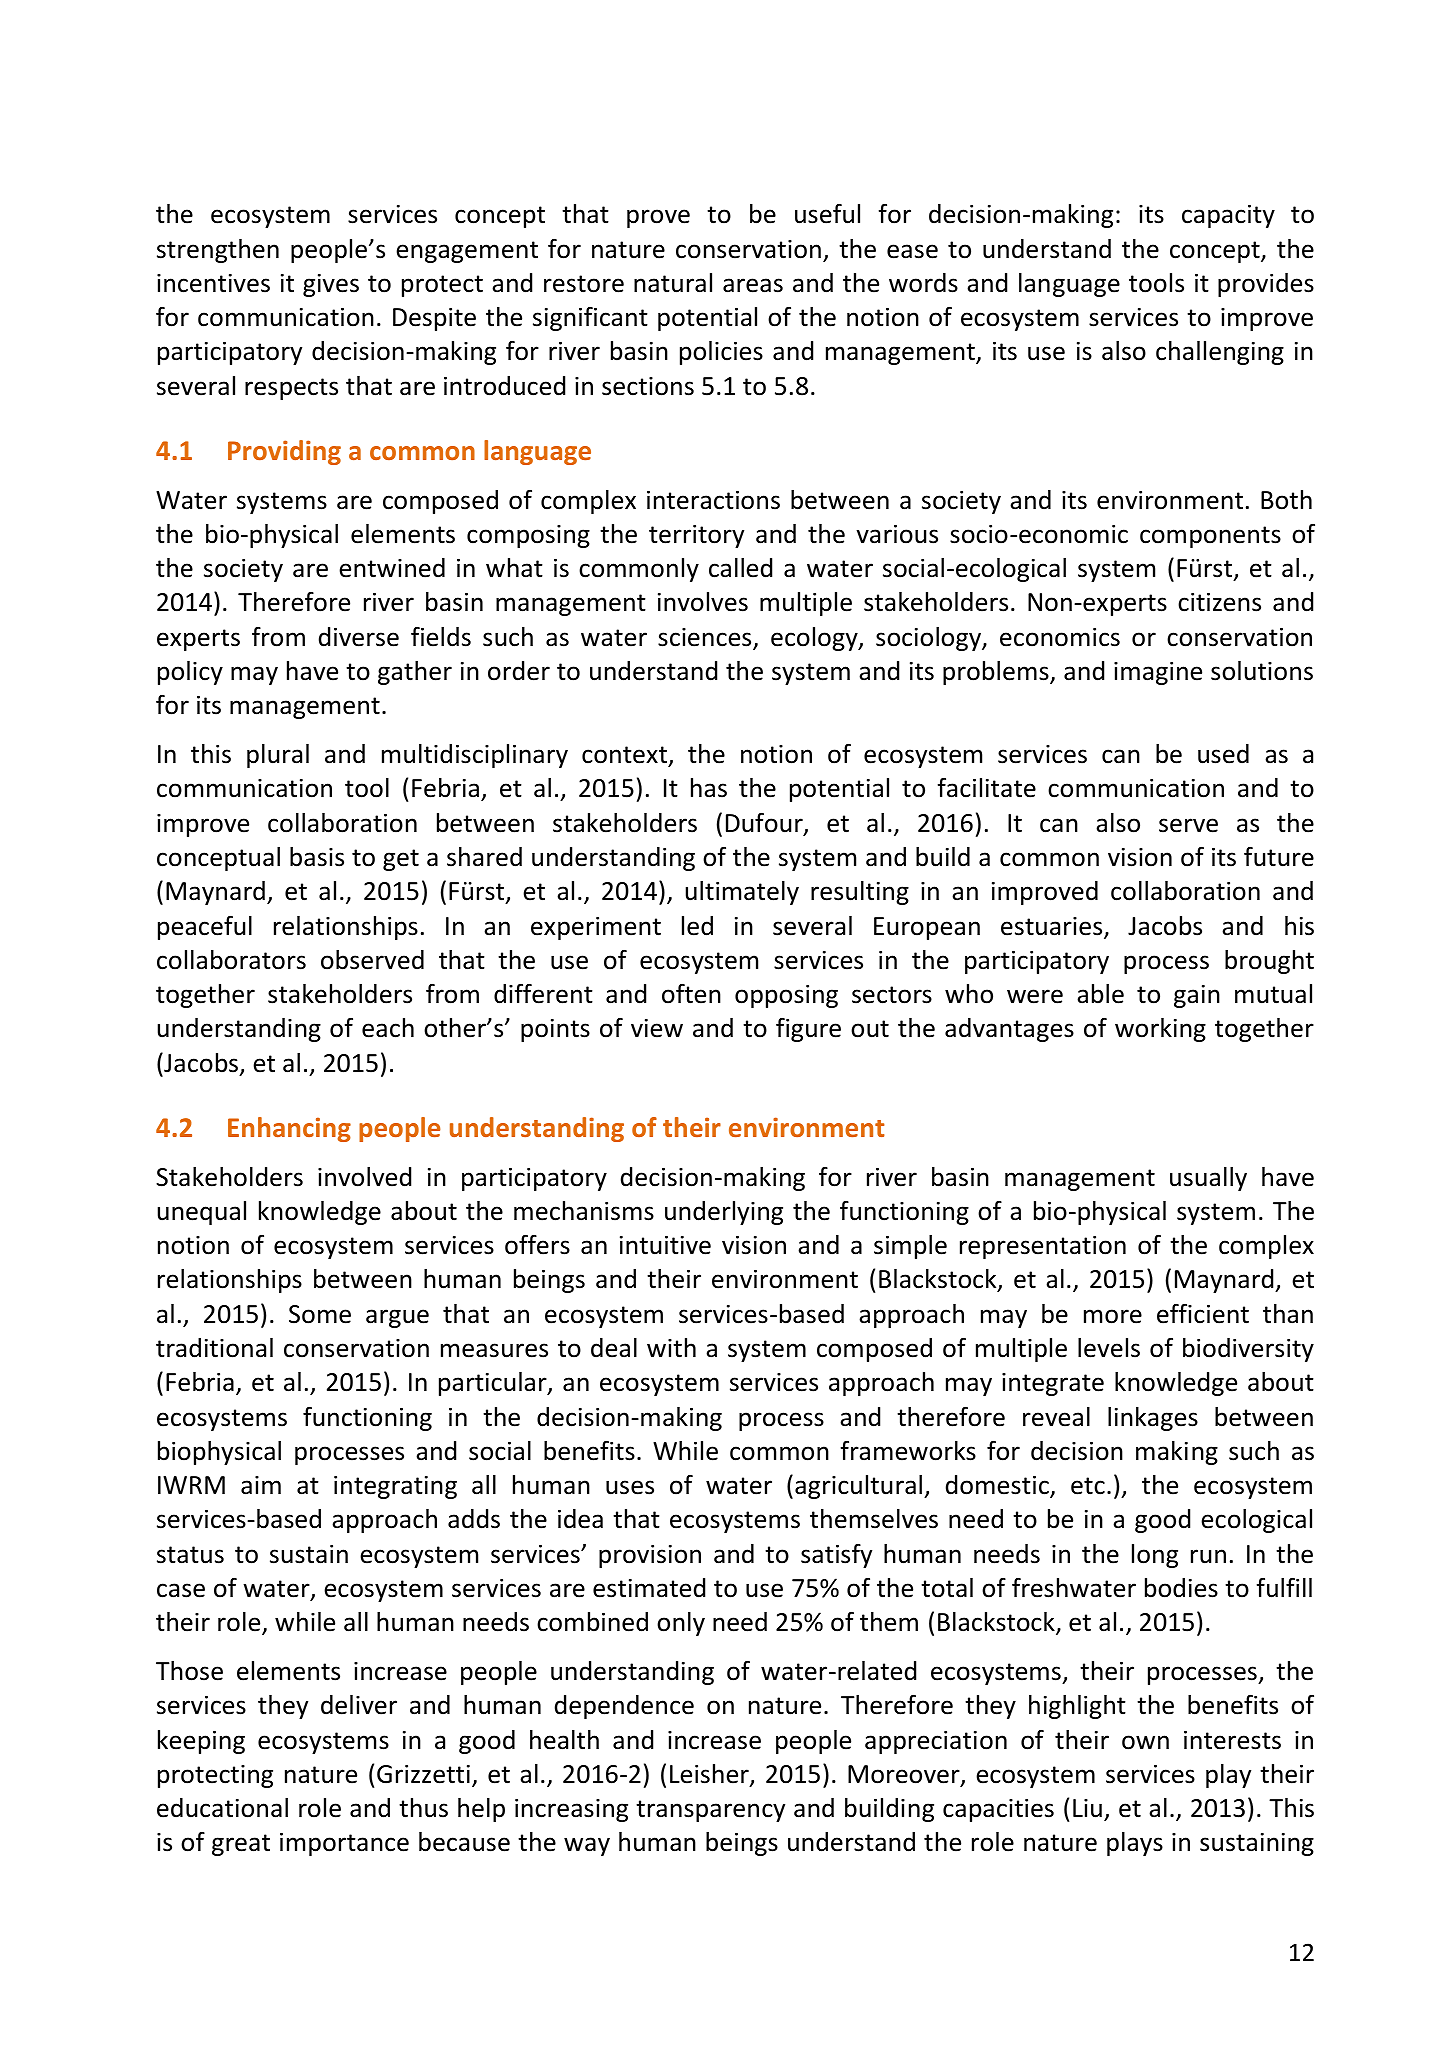 This screenshot has width=1453, height=2055. What do you see at coordinates (753, 285) in the screenshot?
I see `areas` at bounding box center [753, 285].
